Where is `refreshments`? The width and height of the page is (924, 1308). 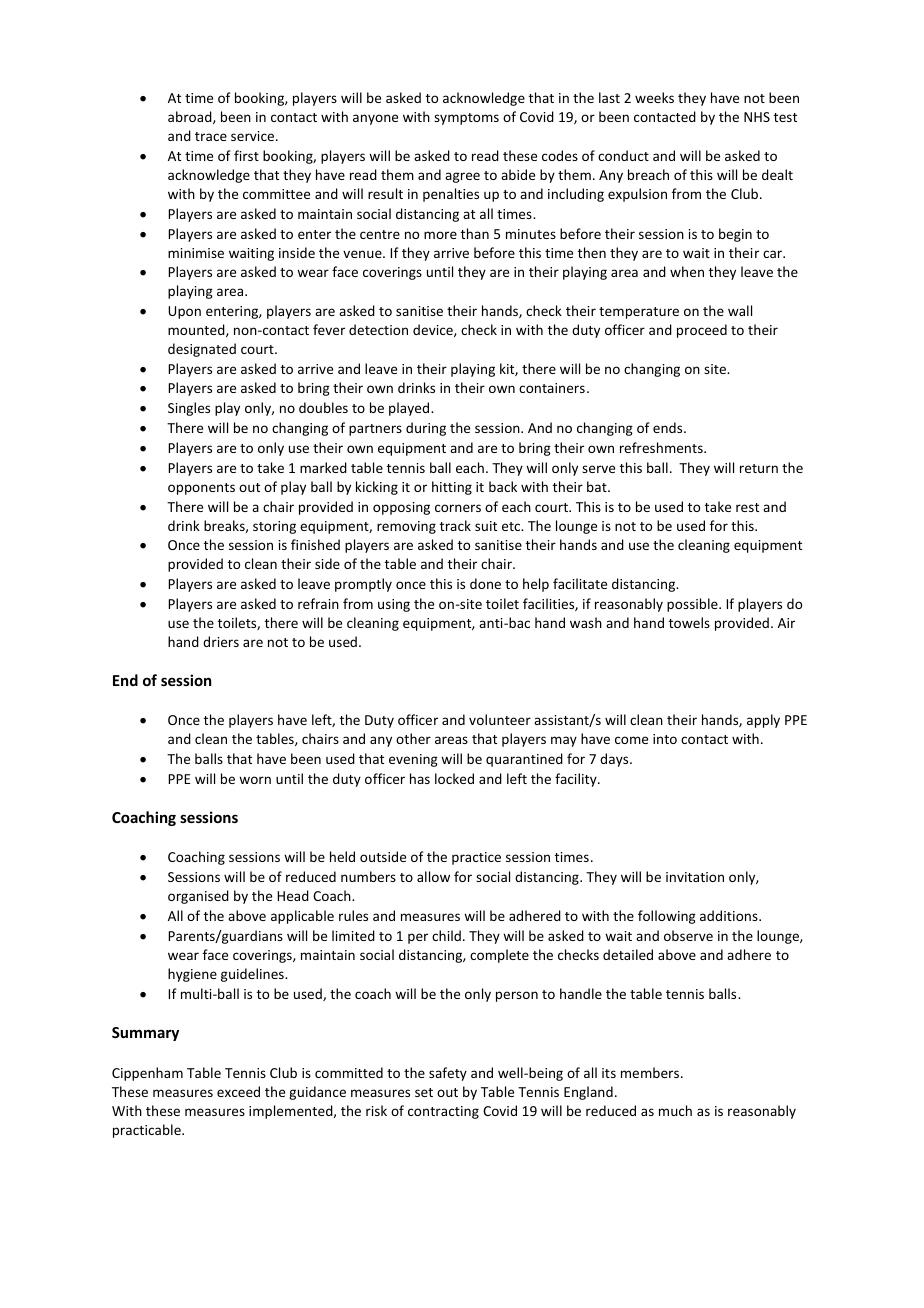 refreshments is located at coordinates (662, 447).
